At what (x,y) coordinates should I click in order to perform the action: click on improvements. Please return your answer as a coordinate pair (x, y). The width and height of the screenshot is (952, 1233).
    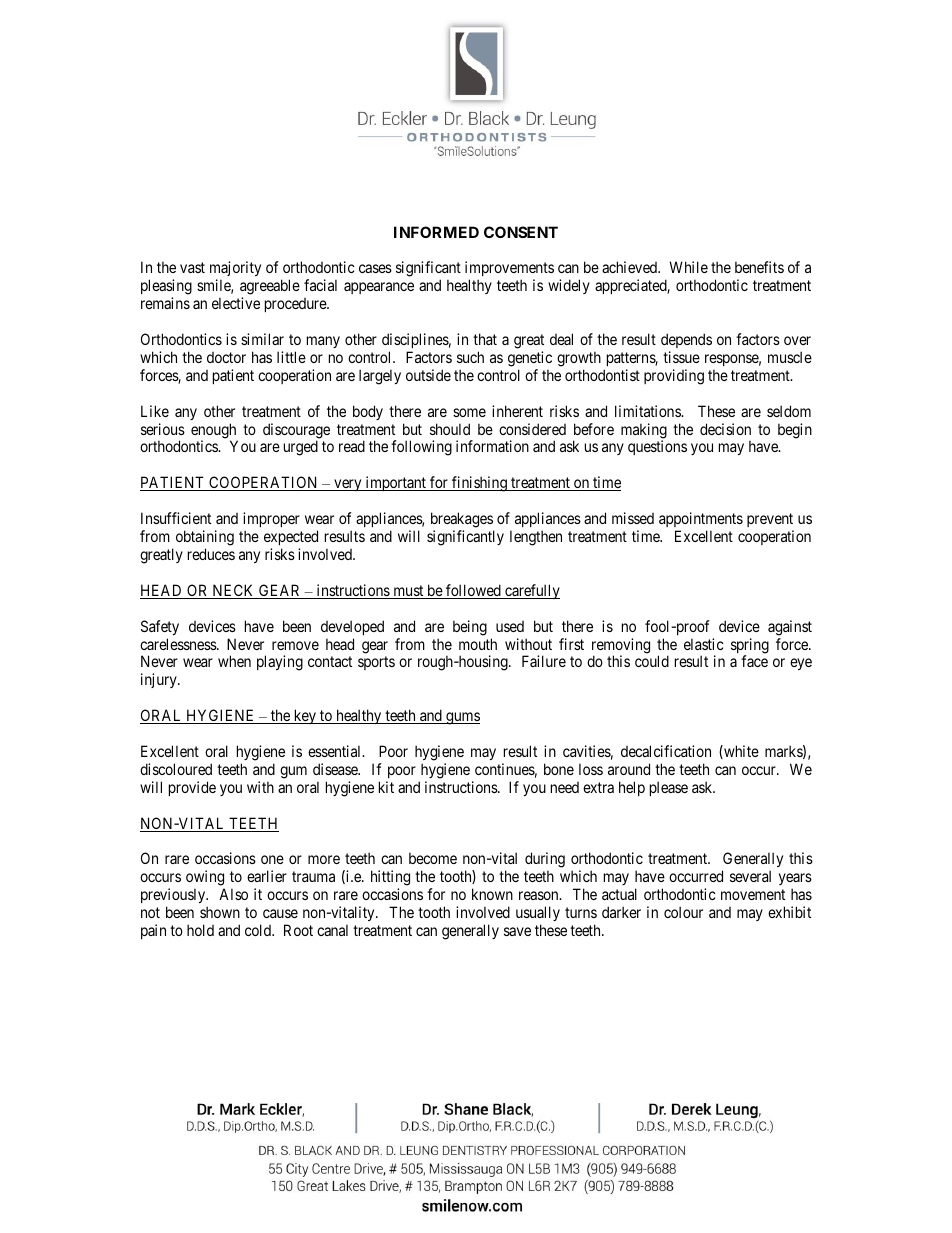
    Looking at the image, I should click on (509, 270).
